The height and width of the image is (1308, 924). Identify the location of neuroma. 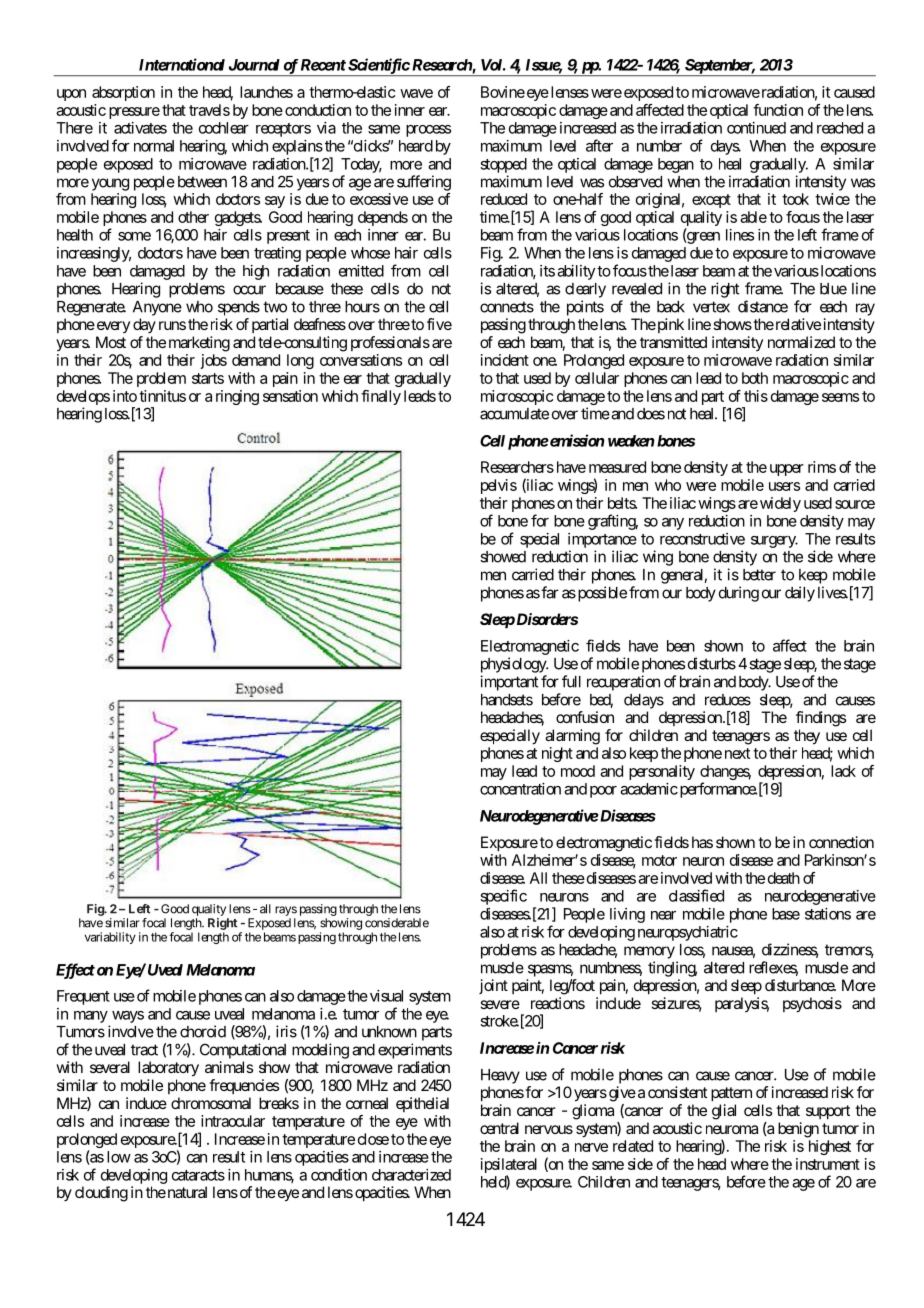
(732, 1129).
